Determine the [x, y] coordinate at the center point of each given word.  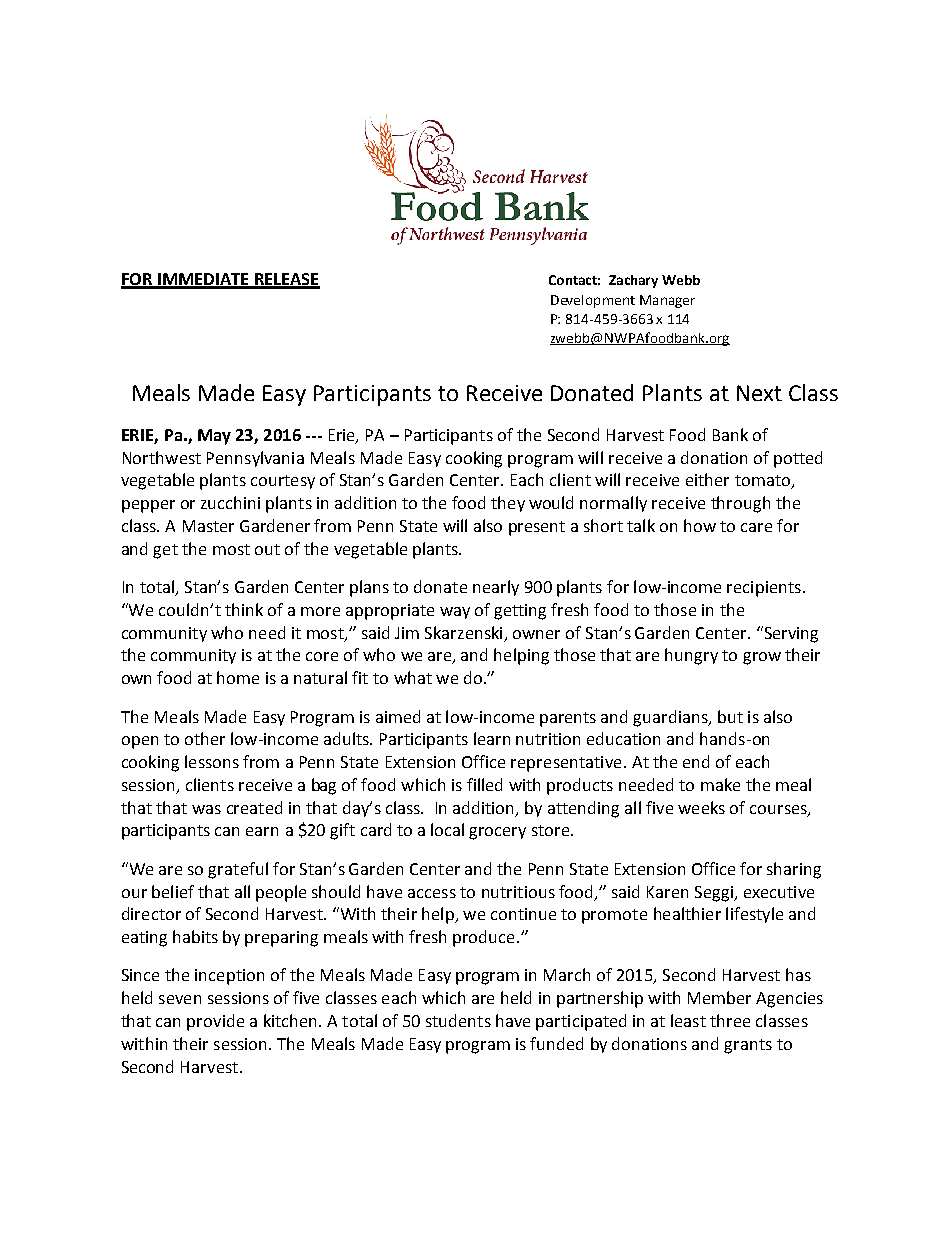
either [707, 479]
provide [215, 1022]
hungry [691, 656]
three [730, 1020]
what [413, 677]
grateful [238, 870]
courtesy [283, 482]
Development [593, 301]
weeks [701, 807]
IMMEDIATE [203, 280]
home [238, 677]
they [508, 504]
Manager [667, 301]
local [447, 829]
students [458, 1020]
